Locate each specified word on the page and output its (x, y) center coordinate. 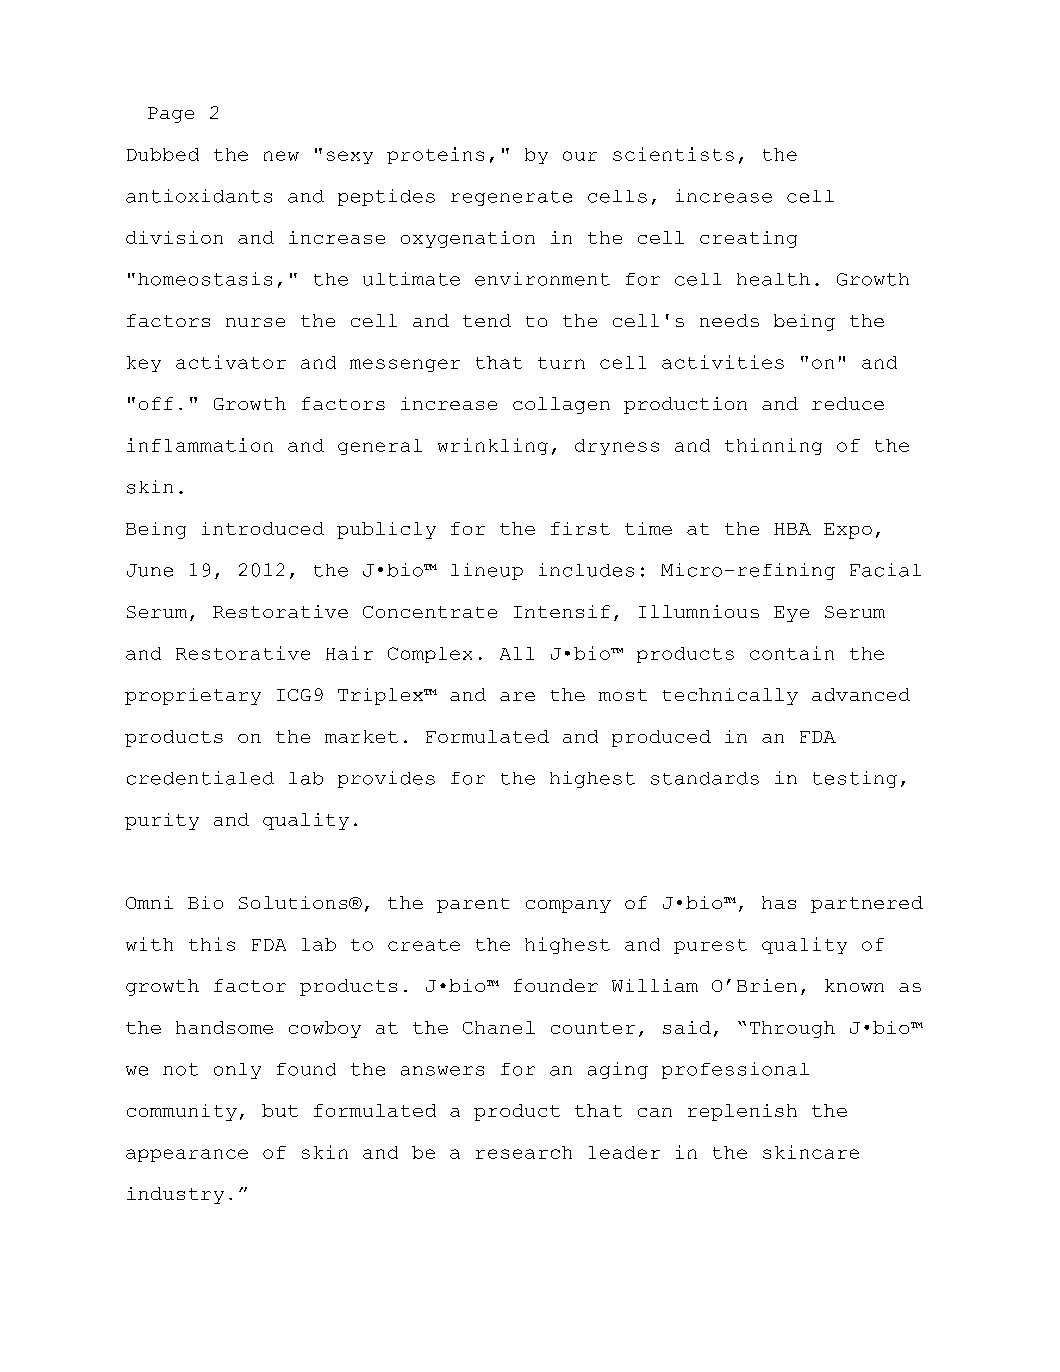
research (524, 1152)
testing (855, 779)
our (580, 156)
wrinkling (493, 446)
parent (473, 905)
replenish (742, 1112)
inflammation (200, 445)
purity (162, 821)
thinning (773, 446)
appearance (187, 1155)
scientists (673, 154)
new (281, 156)
